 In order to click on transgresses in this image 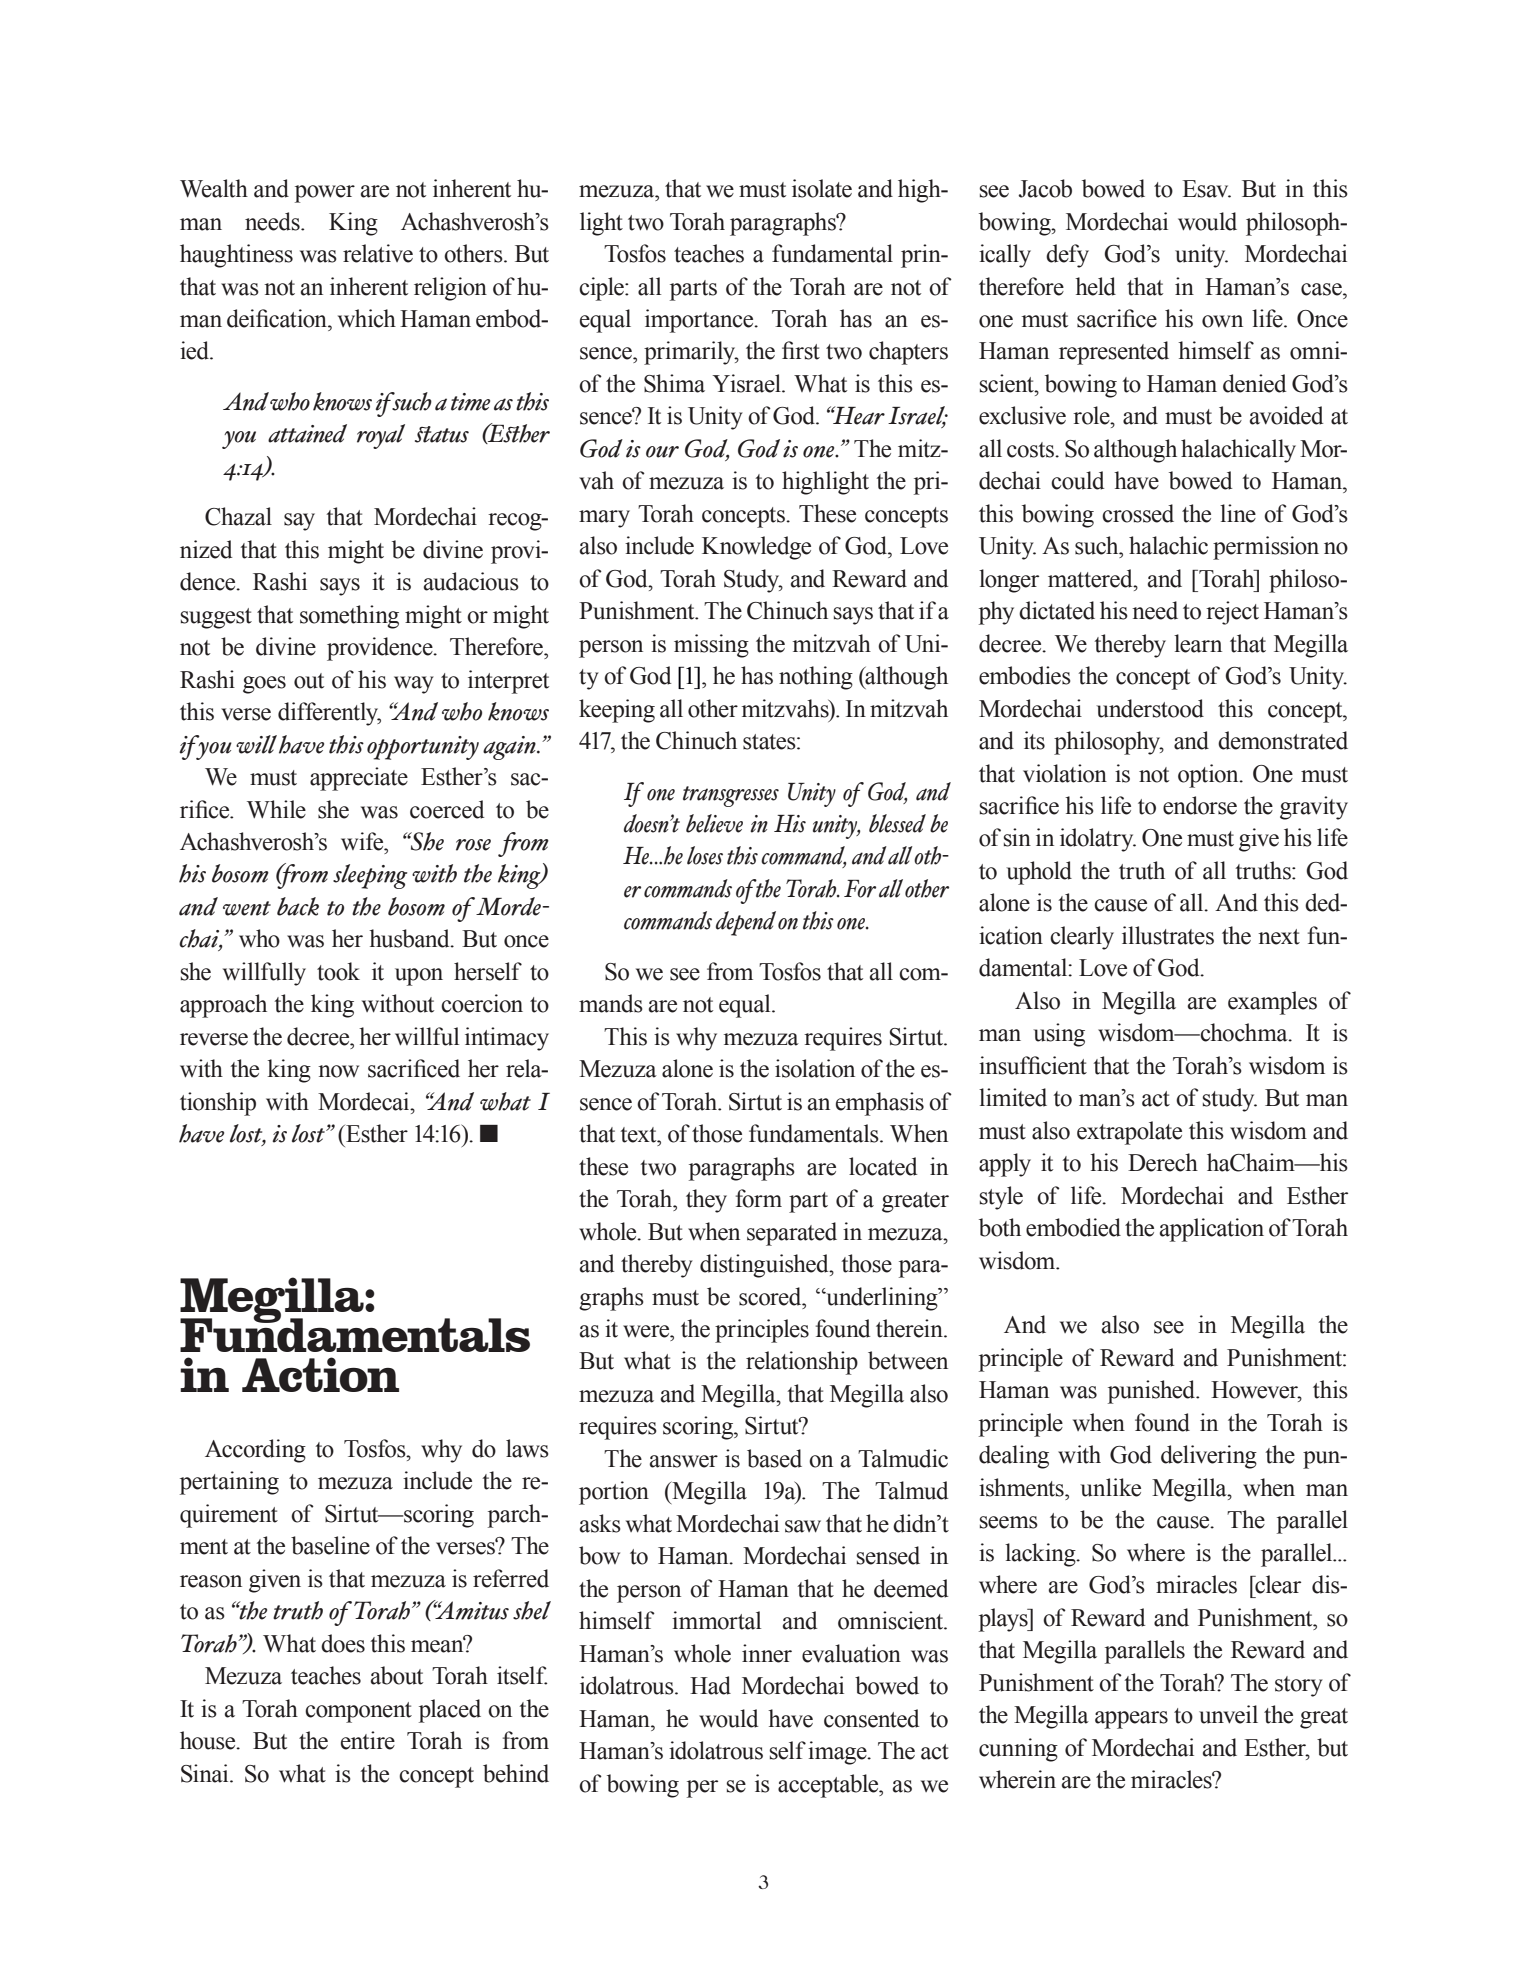, I will do `click(731, 796)`.
